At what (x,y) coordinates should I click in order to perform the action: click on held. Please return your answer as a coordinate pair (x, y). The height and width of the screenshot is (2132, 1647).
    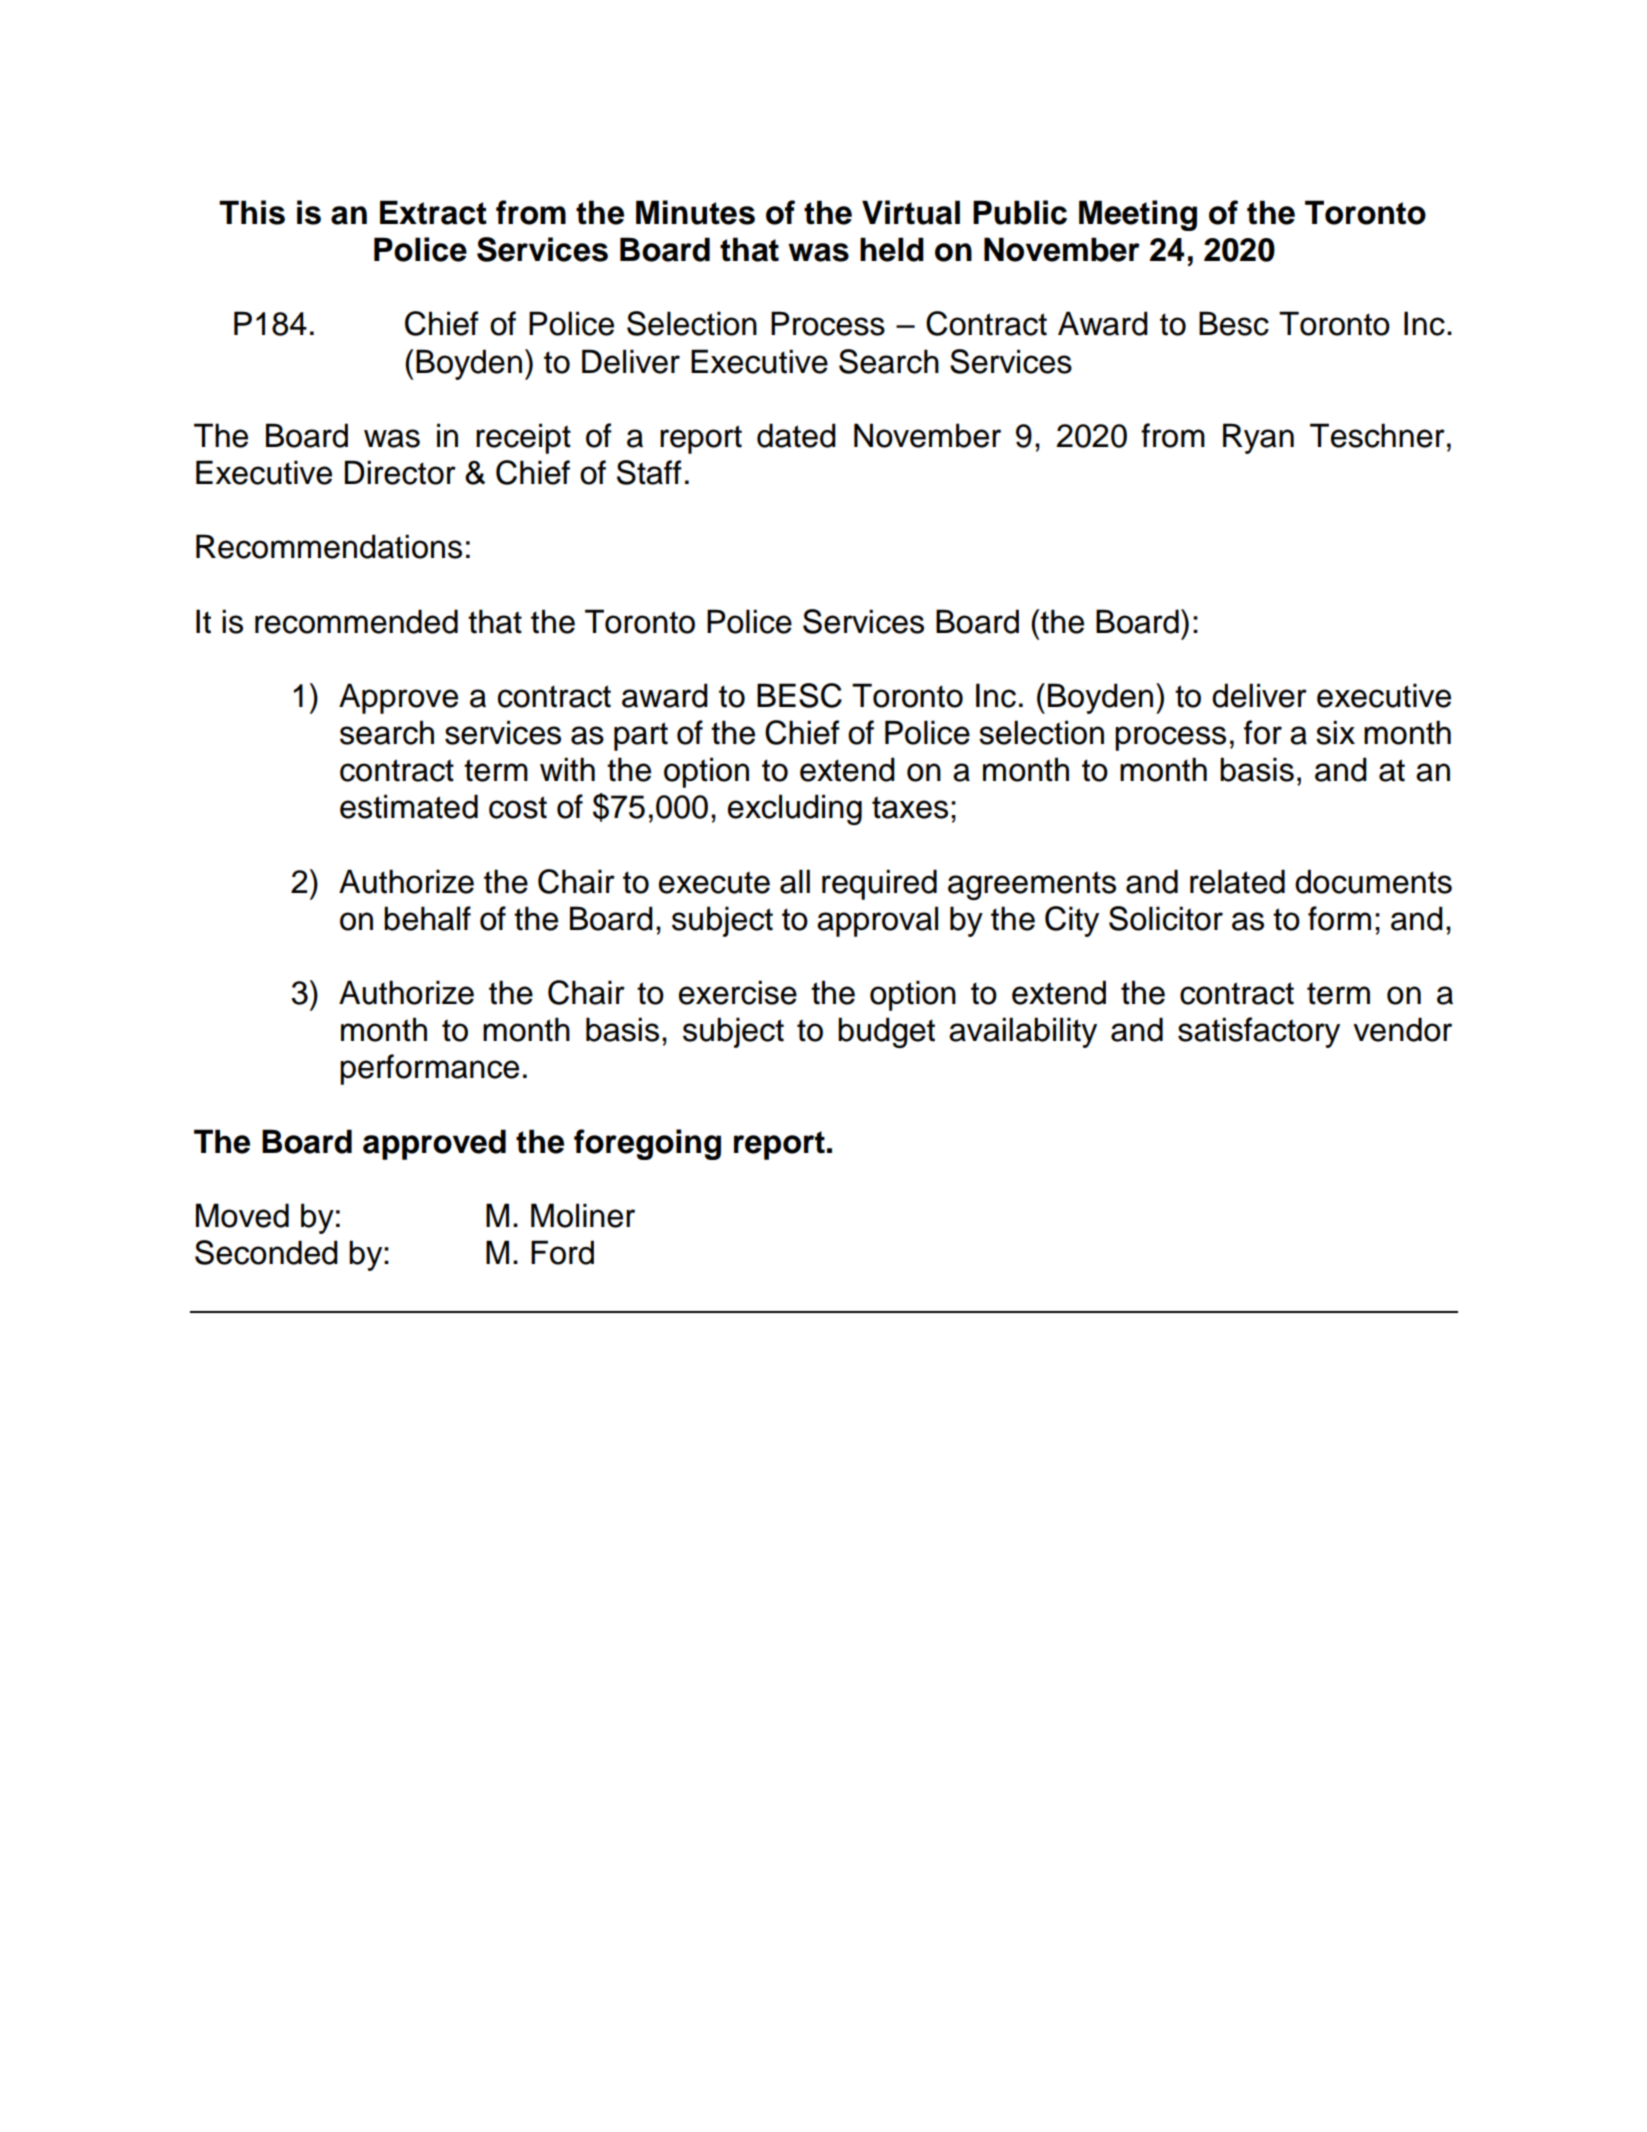
    Looking at the image, I should click on (892, 249).
